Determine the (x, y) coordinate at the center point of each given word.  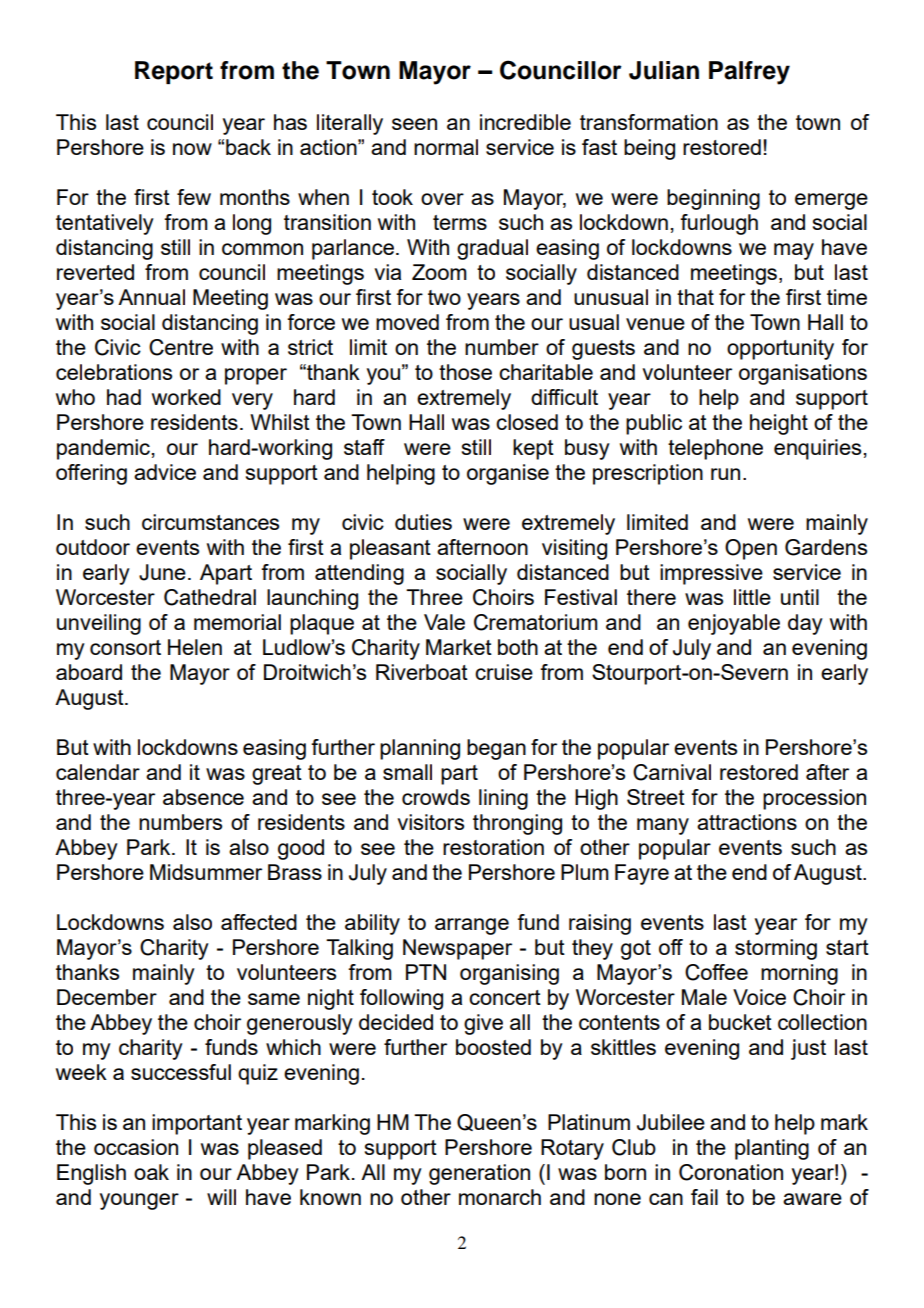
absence (203, 797)
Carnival (672, 772)
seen (414, 124)
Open (751, 549)
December (107, 997)
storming (776, 949)
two (444, 297)
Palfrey (749, 73)
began (496, 749)
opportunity (780, 349)
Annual (151, 297)
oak (151, 1172)
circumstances (210, 522)
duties (423, 522)
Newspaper (457, 949)
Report (174, 72)
